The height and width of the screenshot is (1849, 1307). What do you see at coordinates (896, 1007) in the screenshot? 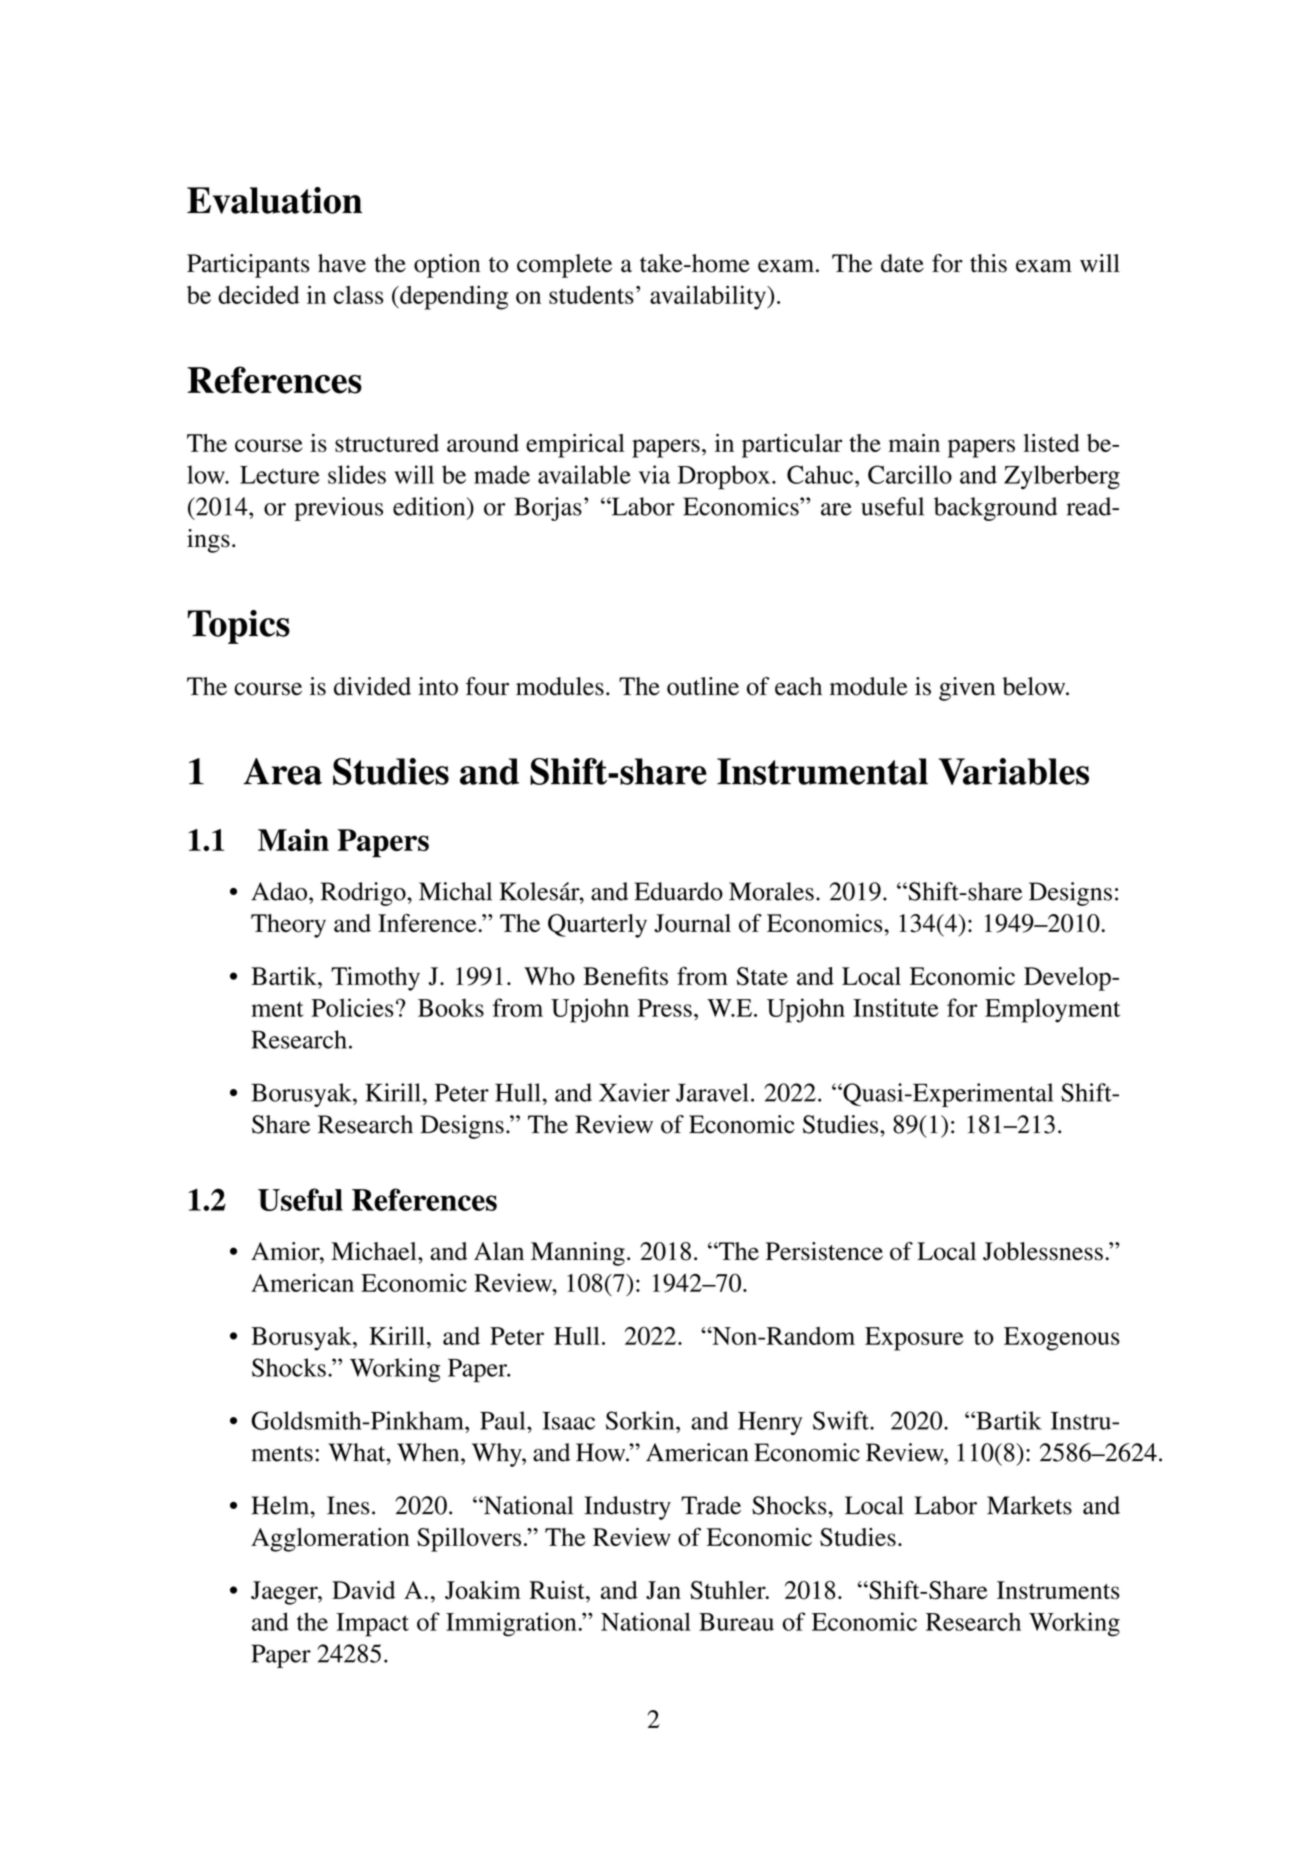
I see `Institute` at bounding box center [896, 1007].
